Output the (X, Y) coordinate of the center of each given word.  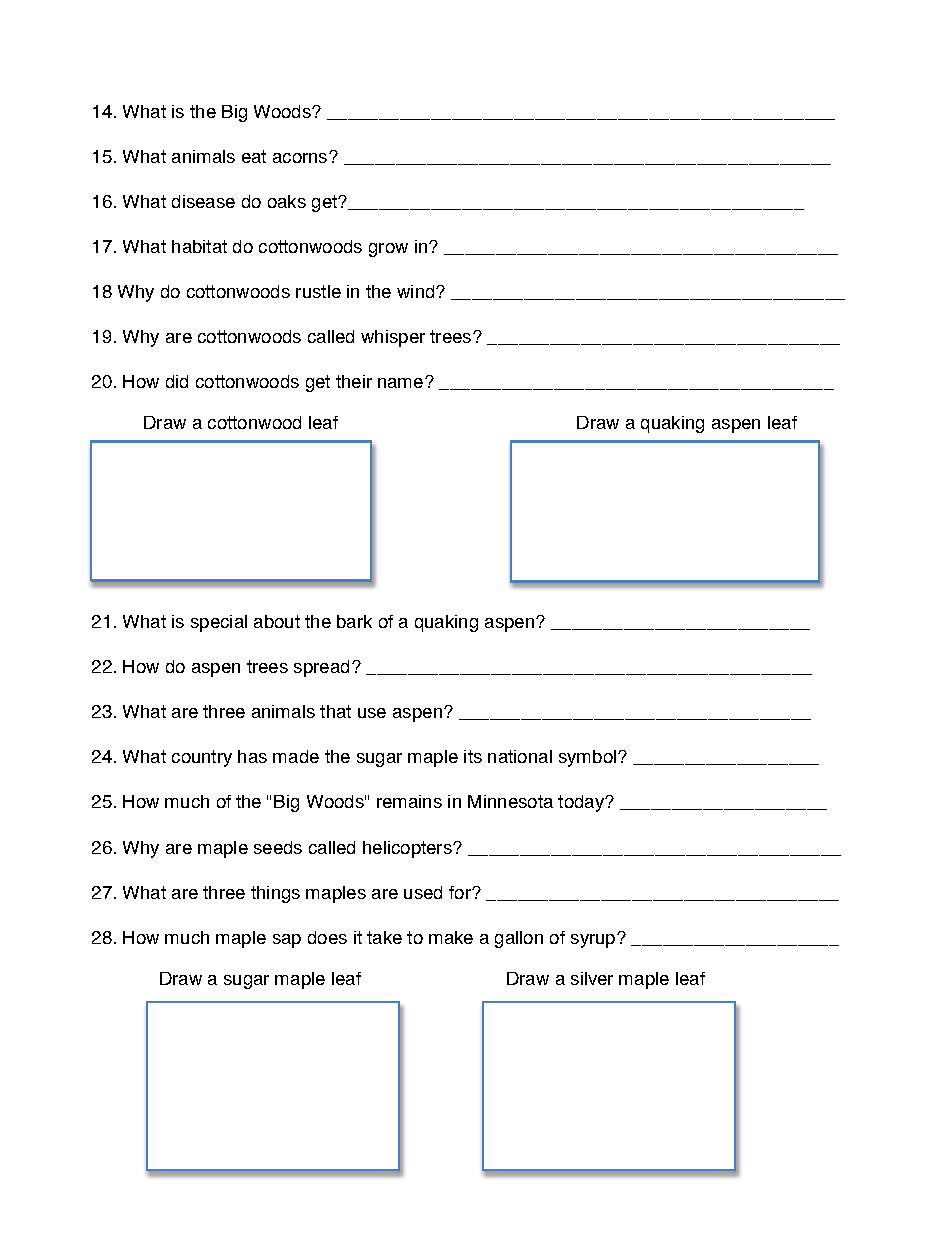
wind (417, 291)
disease (203, 201)
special (219, 623)
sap (287, 941)
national (520, 756)
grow (388, 250)
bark (354, 621)
